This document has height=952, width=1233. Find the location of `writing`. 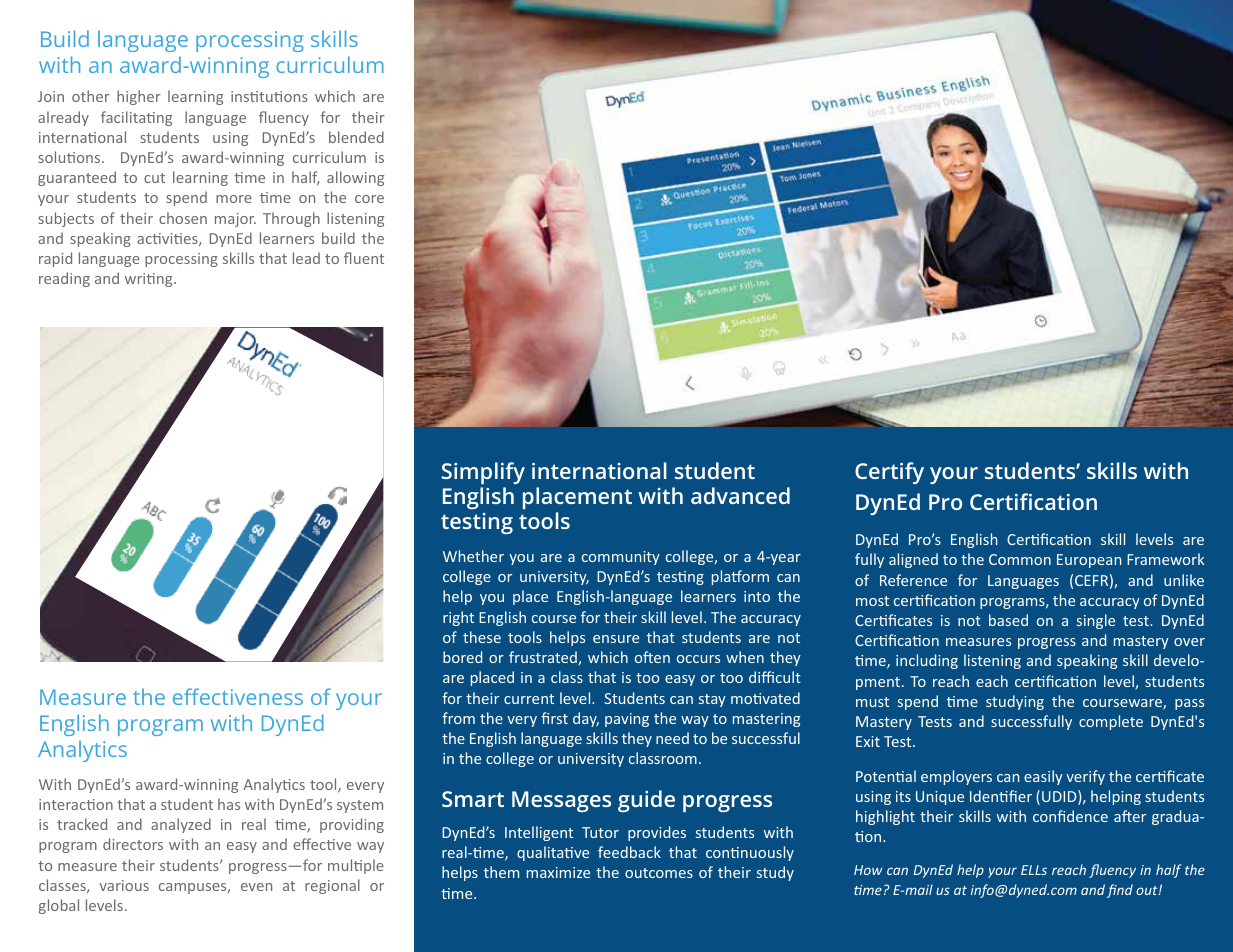

writing is located at coordinates (150, 280).
